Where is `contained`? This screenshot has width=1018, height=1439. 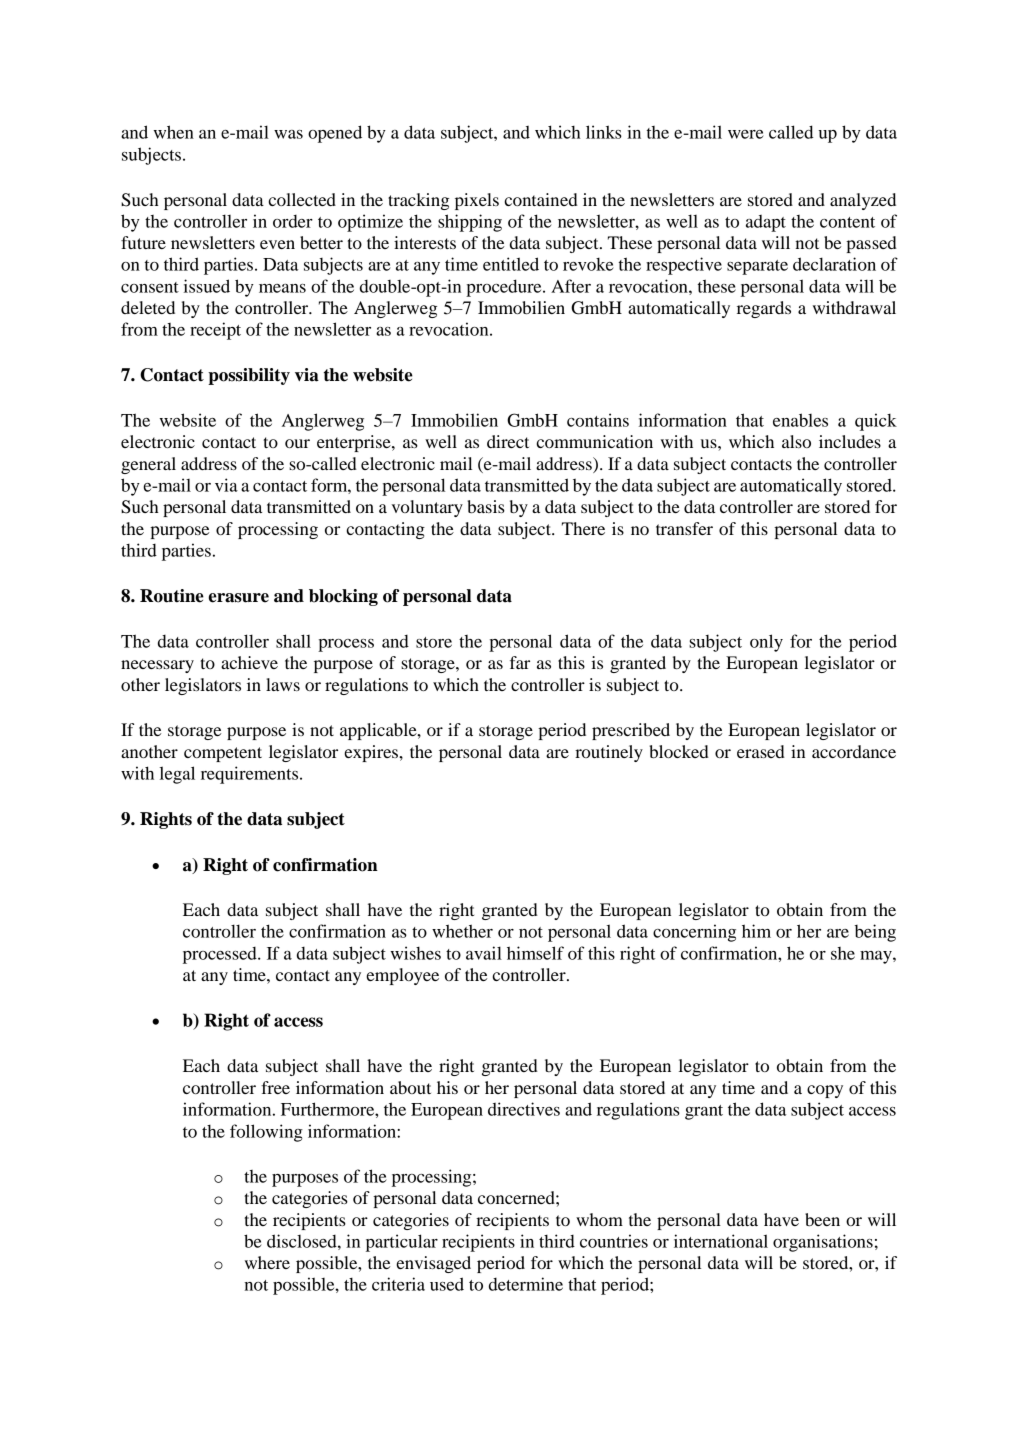
contained is located at coordinates (541, 199).
